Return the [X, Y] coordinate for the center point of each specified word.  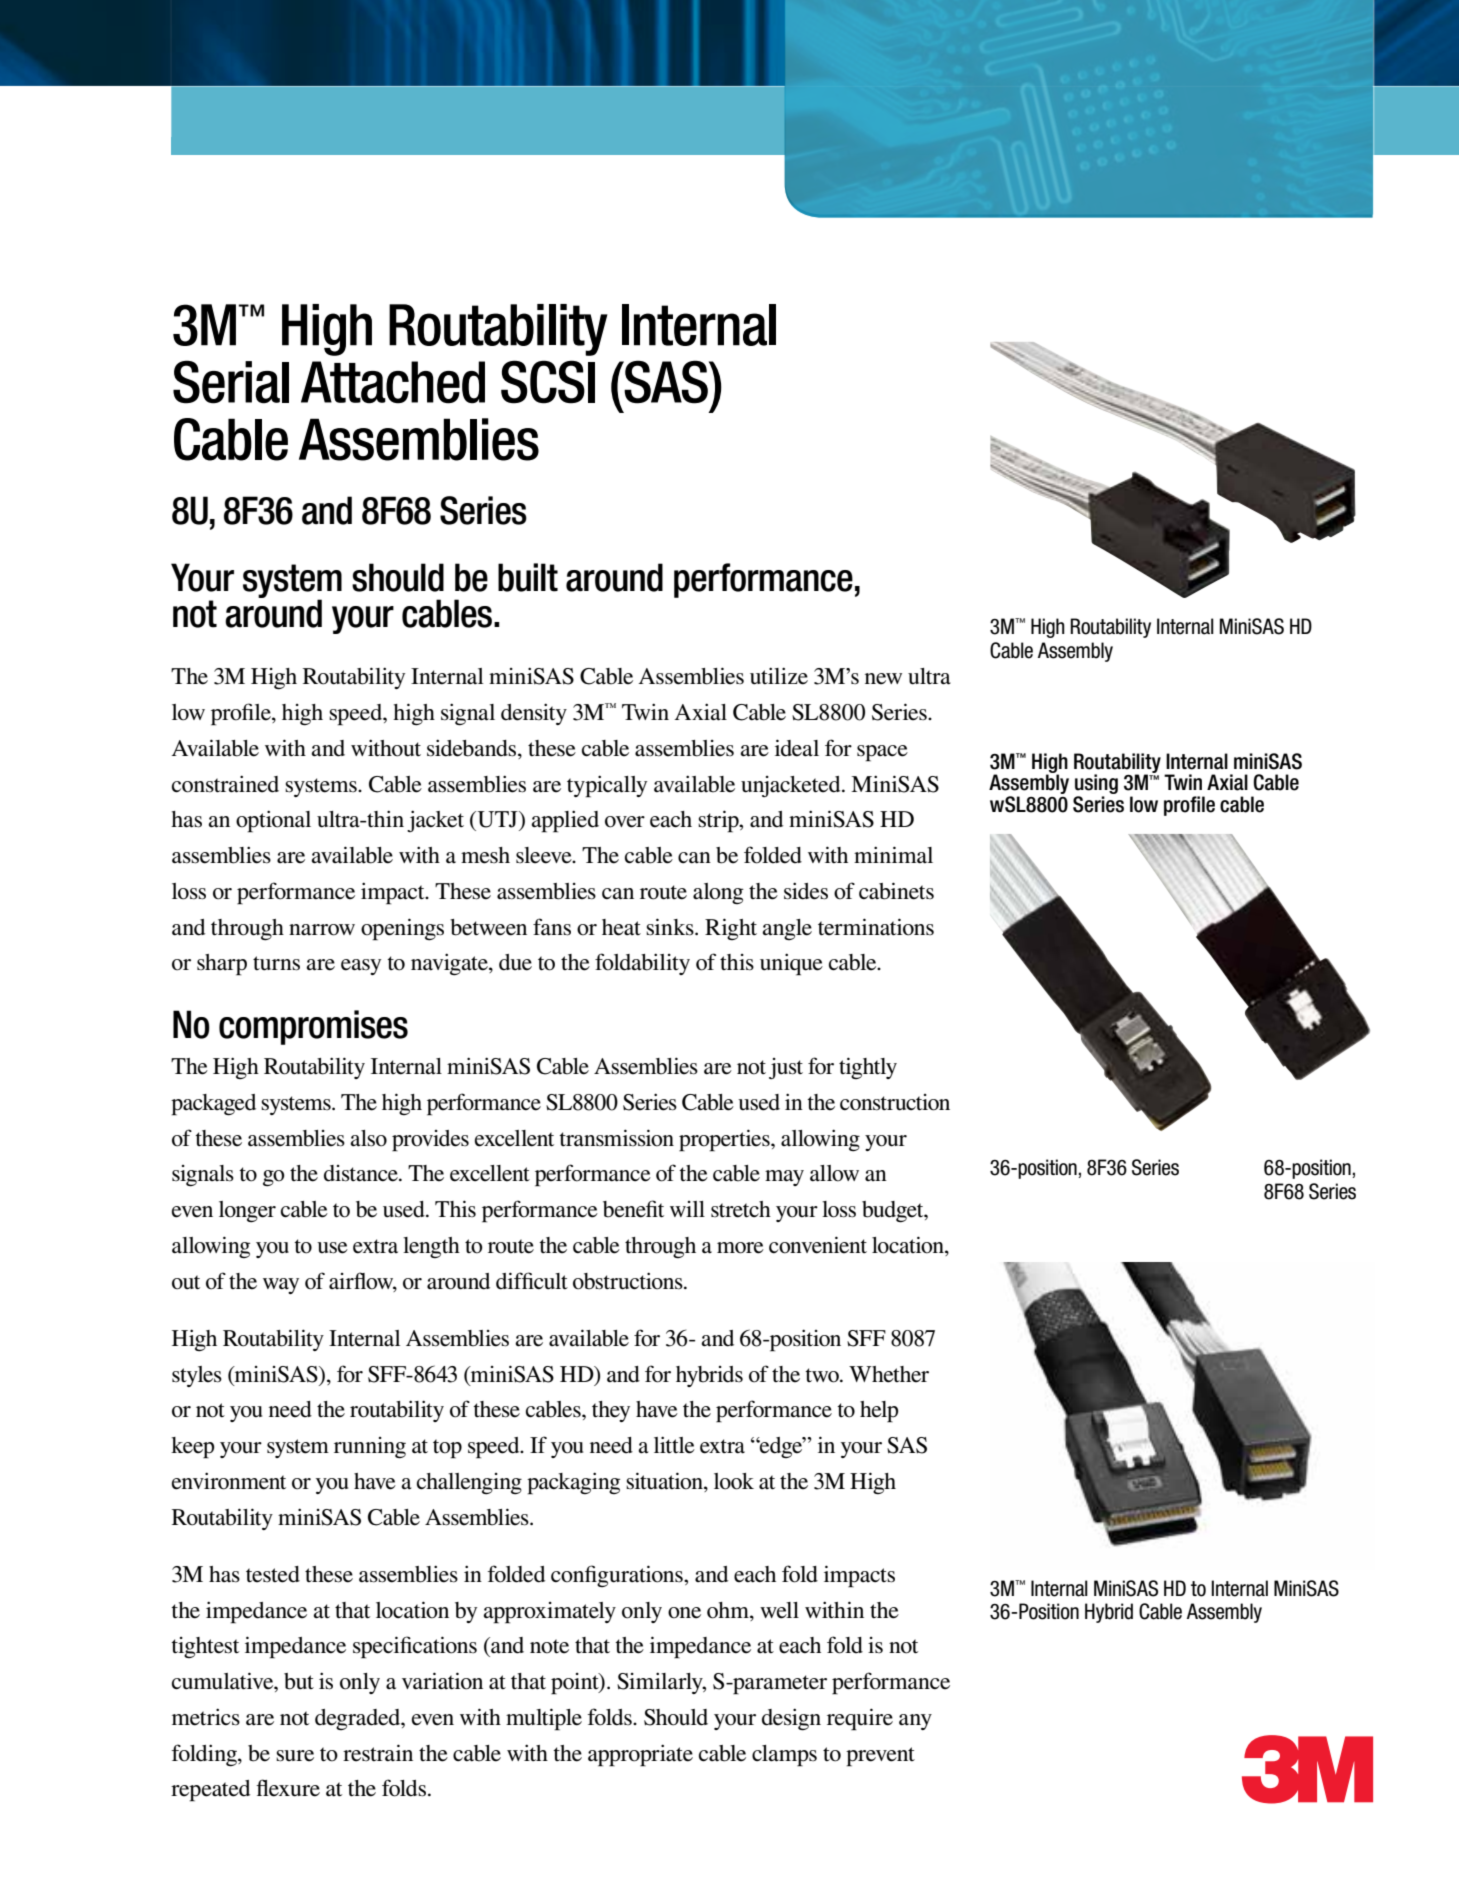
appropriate [640, 1755]
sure [295, 1756]
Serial [231, 382]
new [883, 679]
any [915, 1722]
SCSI [548, 382]
